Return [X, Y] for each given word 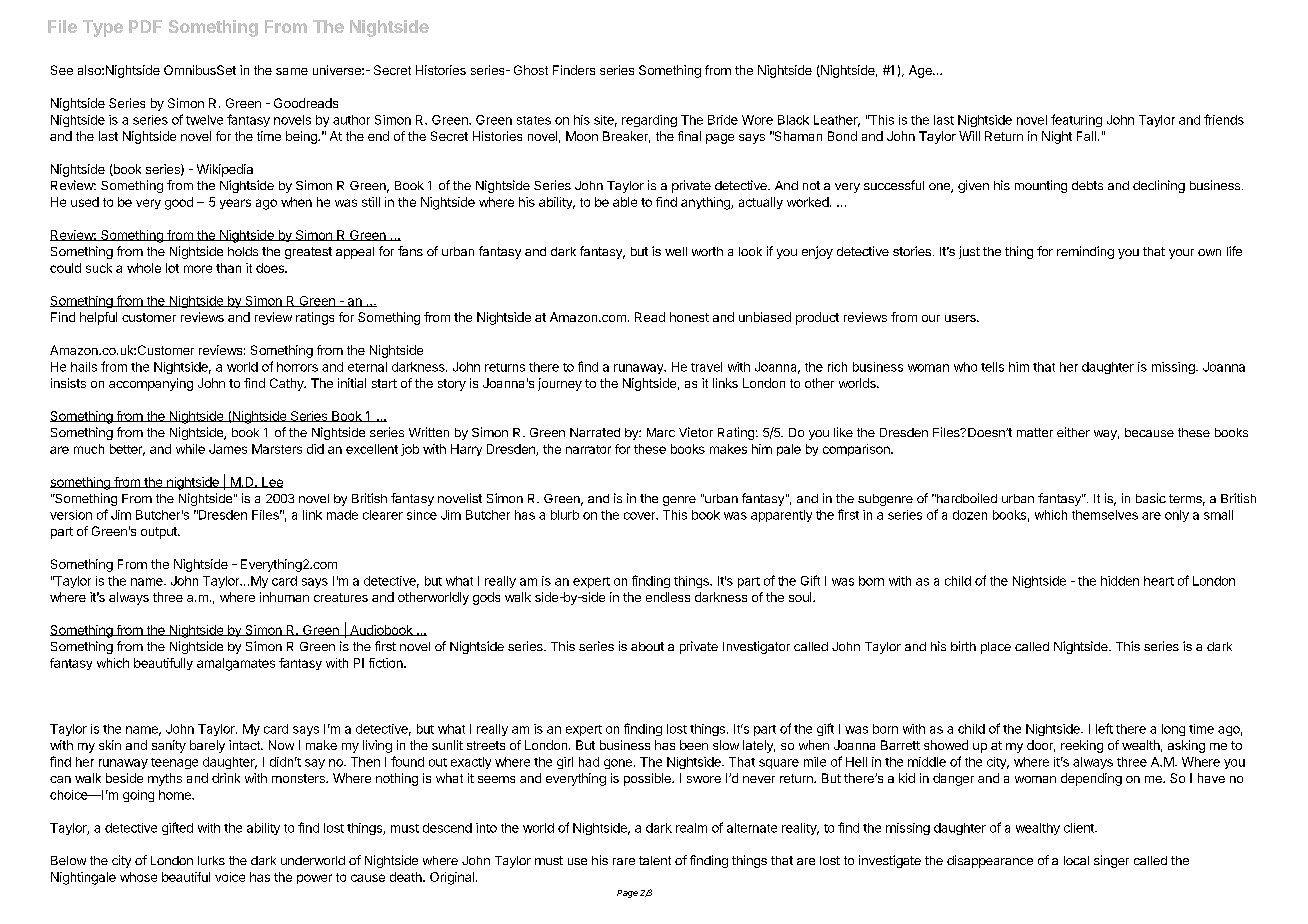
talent [655, 860]
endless [668, 597]
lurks [211, 860]
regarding [649, 121]
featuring [1076, 120]
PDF [145, 26]
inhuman [284, 597]
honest [689, 317]
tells [992, 367]
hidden [1120, 581]
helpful [98, 318]
